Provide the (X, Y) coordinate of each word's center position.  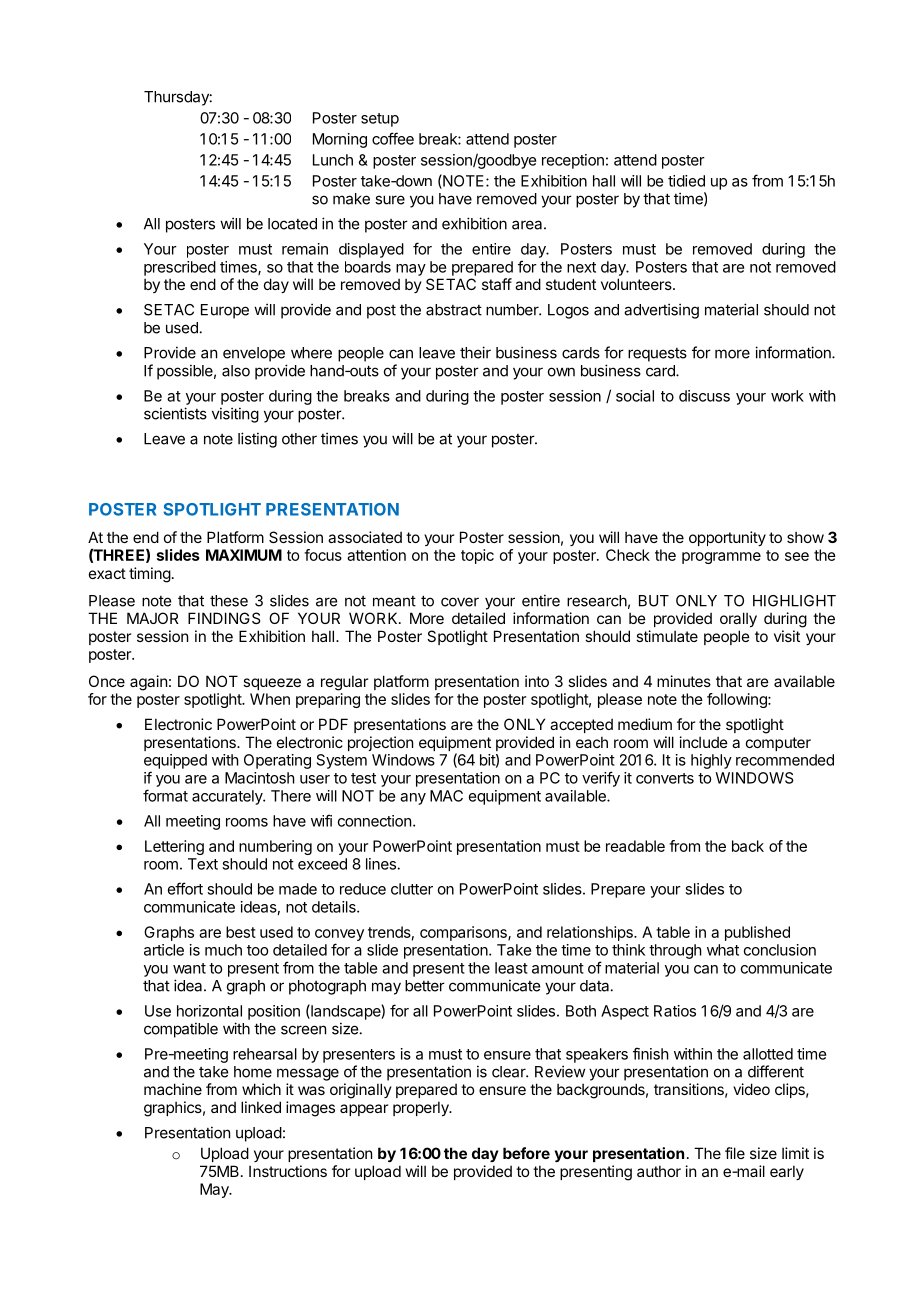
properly (422, 1108)
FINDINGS (224, 618)
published (757, 933)
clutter (412, 889)
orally (738, 619)
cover (460, 602)
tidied (686, 181)
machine (173, 1089)
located (292, 224)
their (475, 352)
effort (185, 888)
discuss (704, 396)
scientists (175, 413)
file (735, 1153)
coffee (393, 138)
